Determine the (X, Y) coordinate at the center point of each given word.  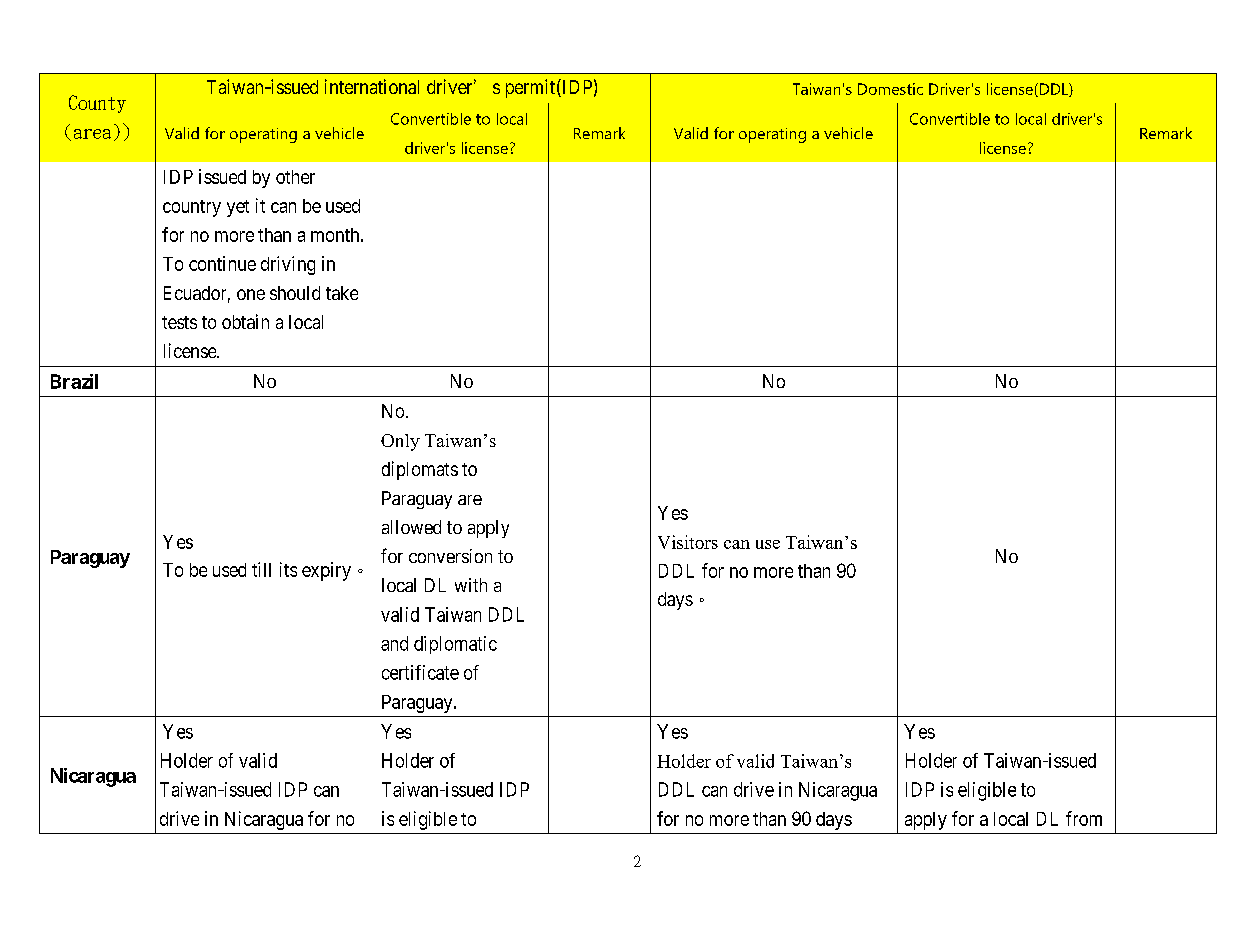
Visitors (688, 542)
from (1084, 818)
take (342, 293)
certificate (420, 672)
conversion (450, 556)
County (97, 104)
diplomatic (455, 645)
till (261, 569)
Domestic (890, 89)
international (372, 86)
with (471, 585)
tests (179, 322)
